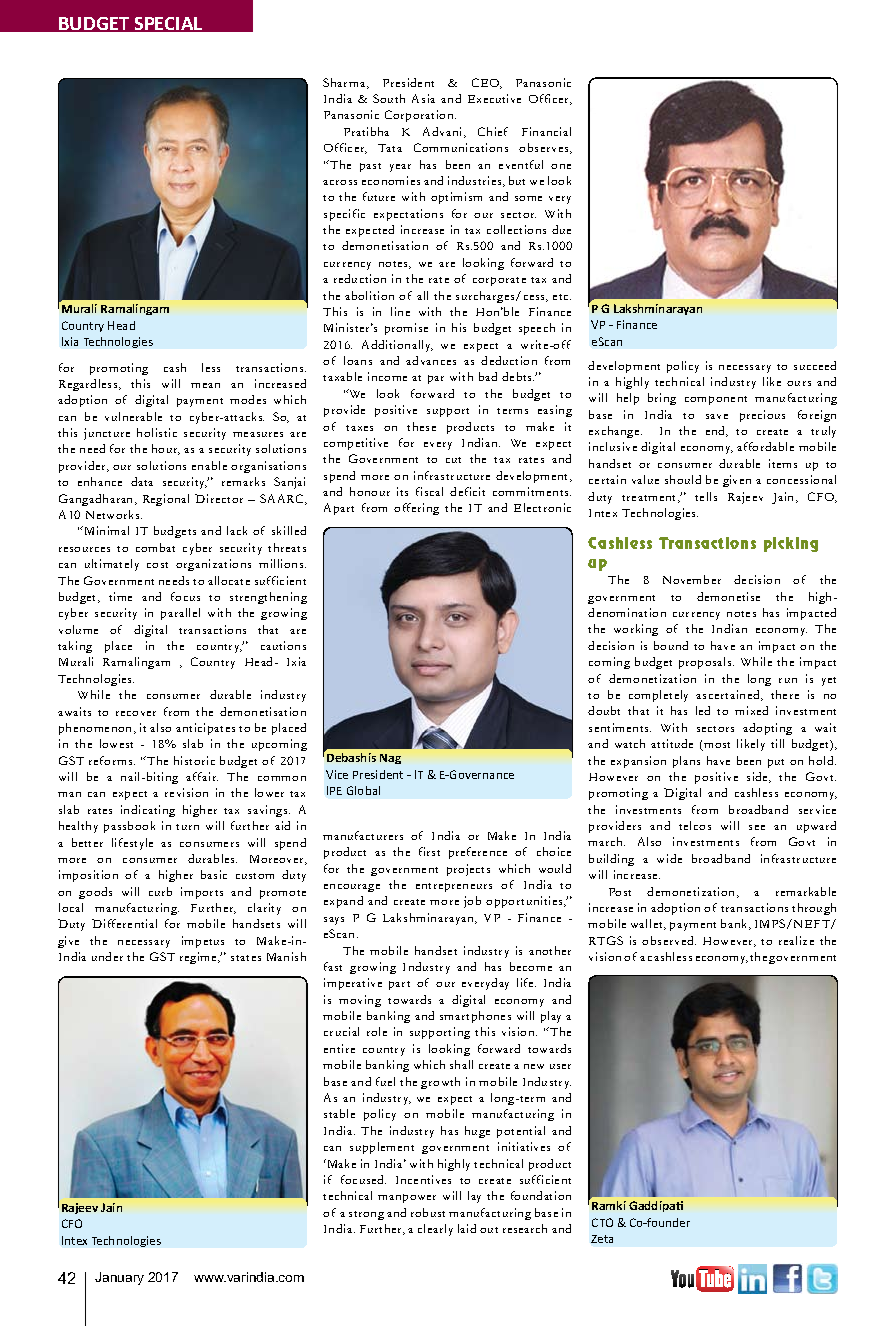  What do you see at coordinates (796, 940) in the image?
I see `realize` at bounding box center [796, 940].
